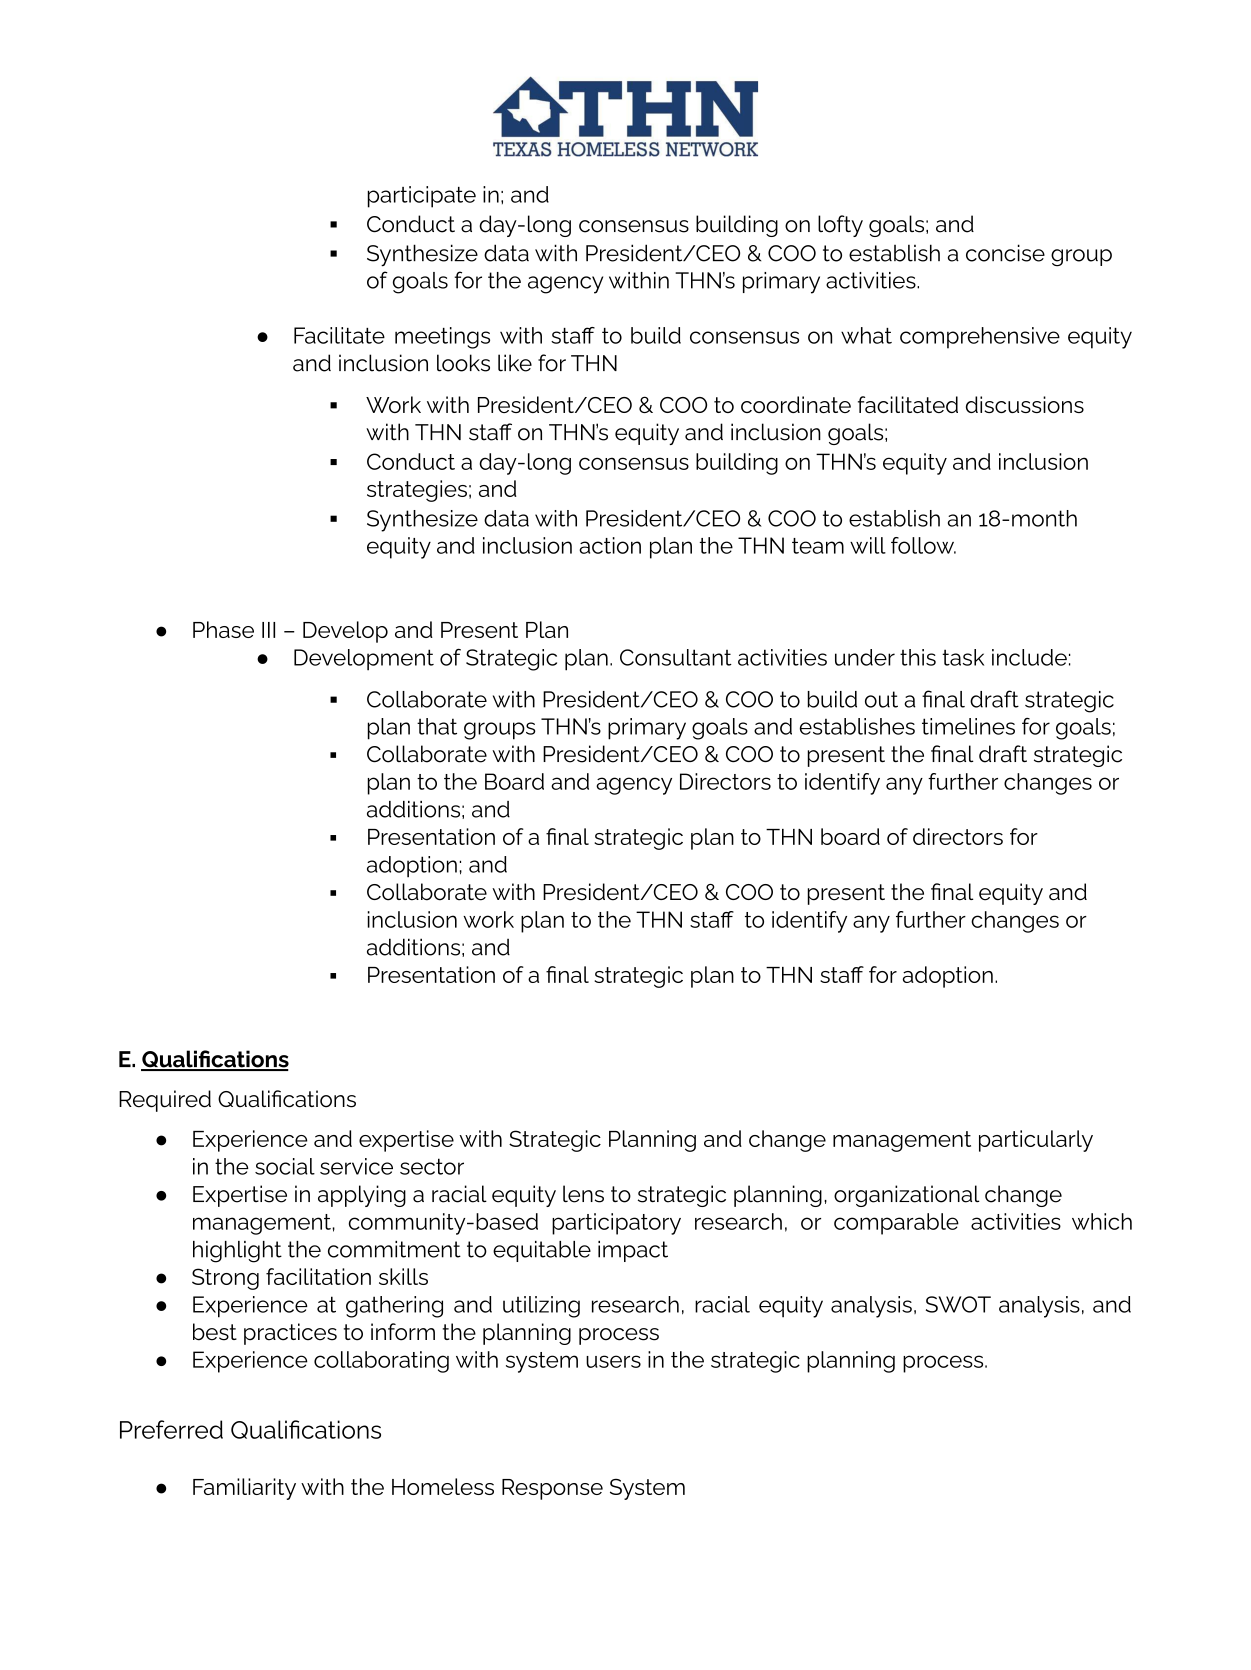  Describe the element at coordinates (1005, 253) in the screenshot. I see `concise` at that location.
